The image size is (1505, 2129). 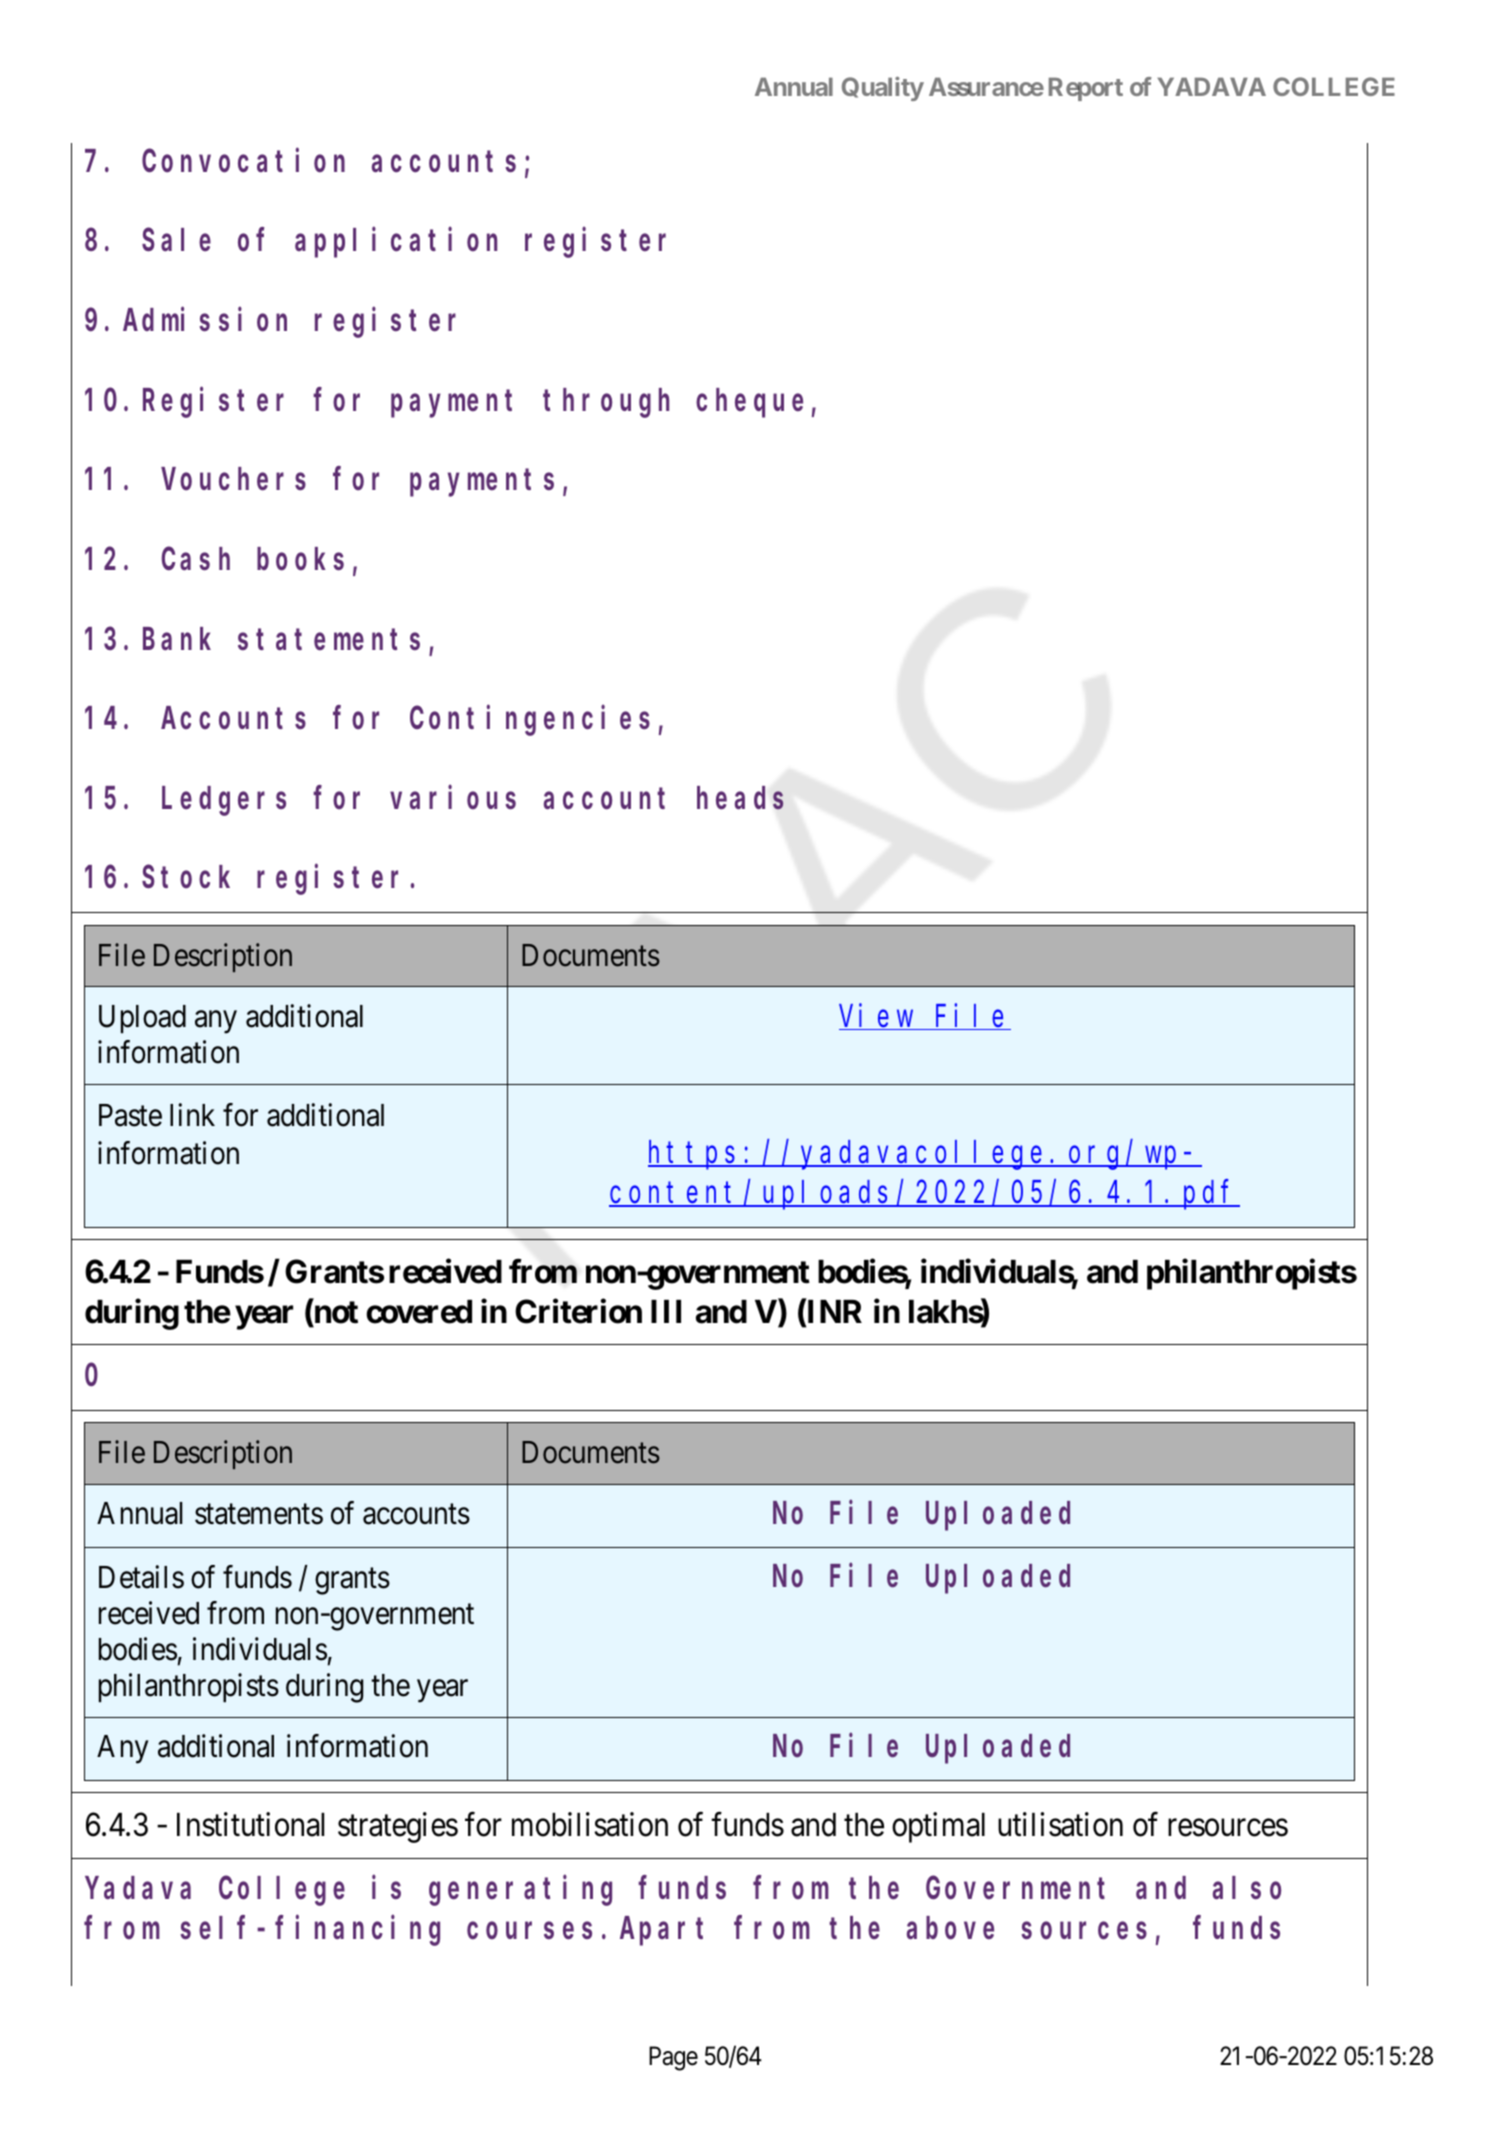 What do you see at coordinates (224, 801) in the screenshot?
I see `Ledgers` at bounding box center [224, 801].
